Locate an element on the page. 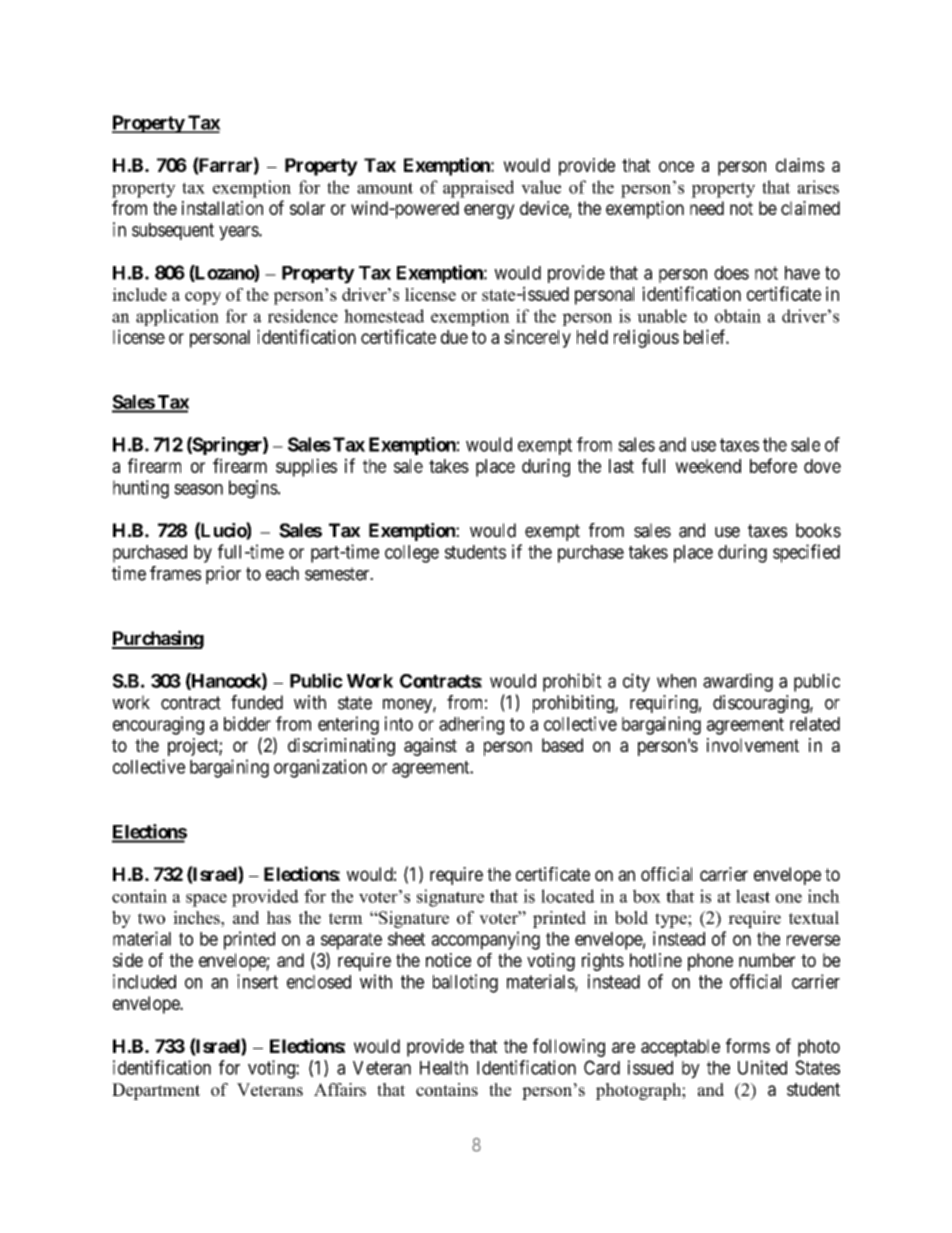 This page has height=1233, width=952. installation is located at coordinates (222, 208).
